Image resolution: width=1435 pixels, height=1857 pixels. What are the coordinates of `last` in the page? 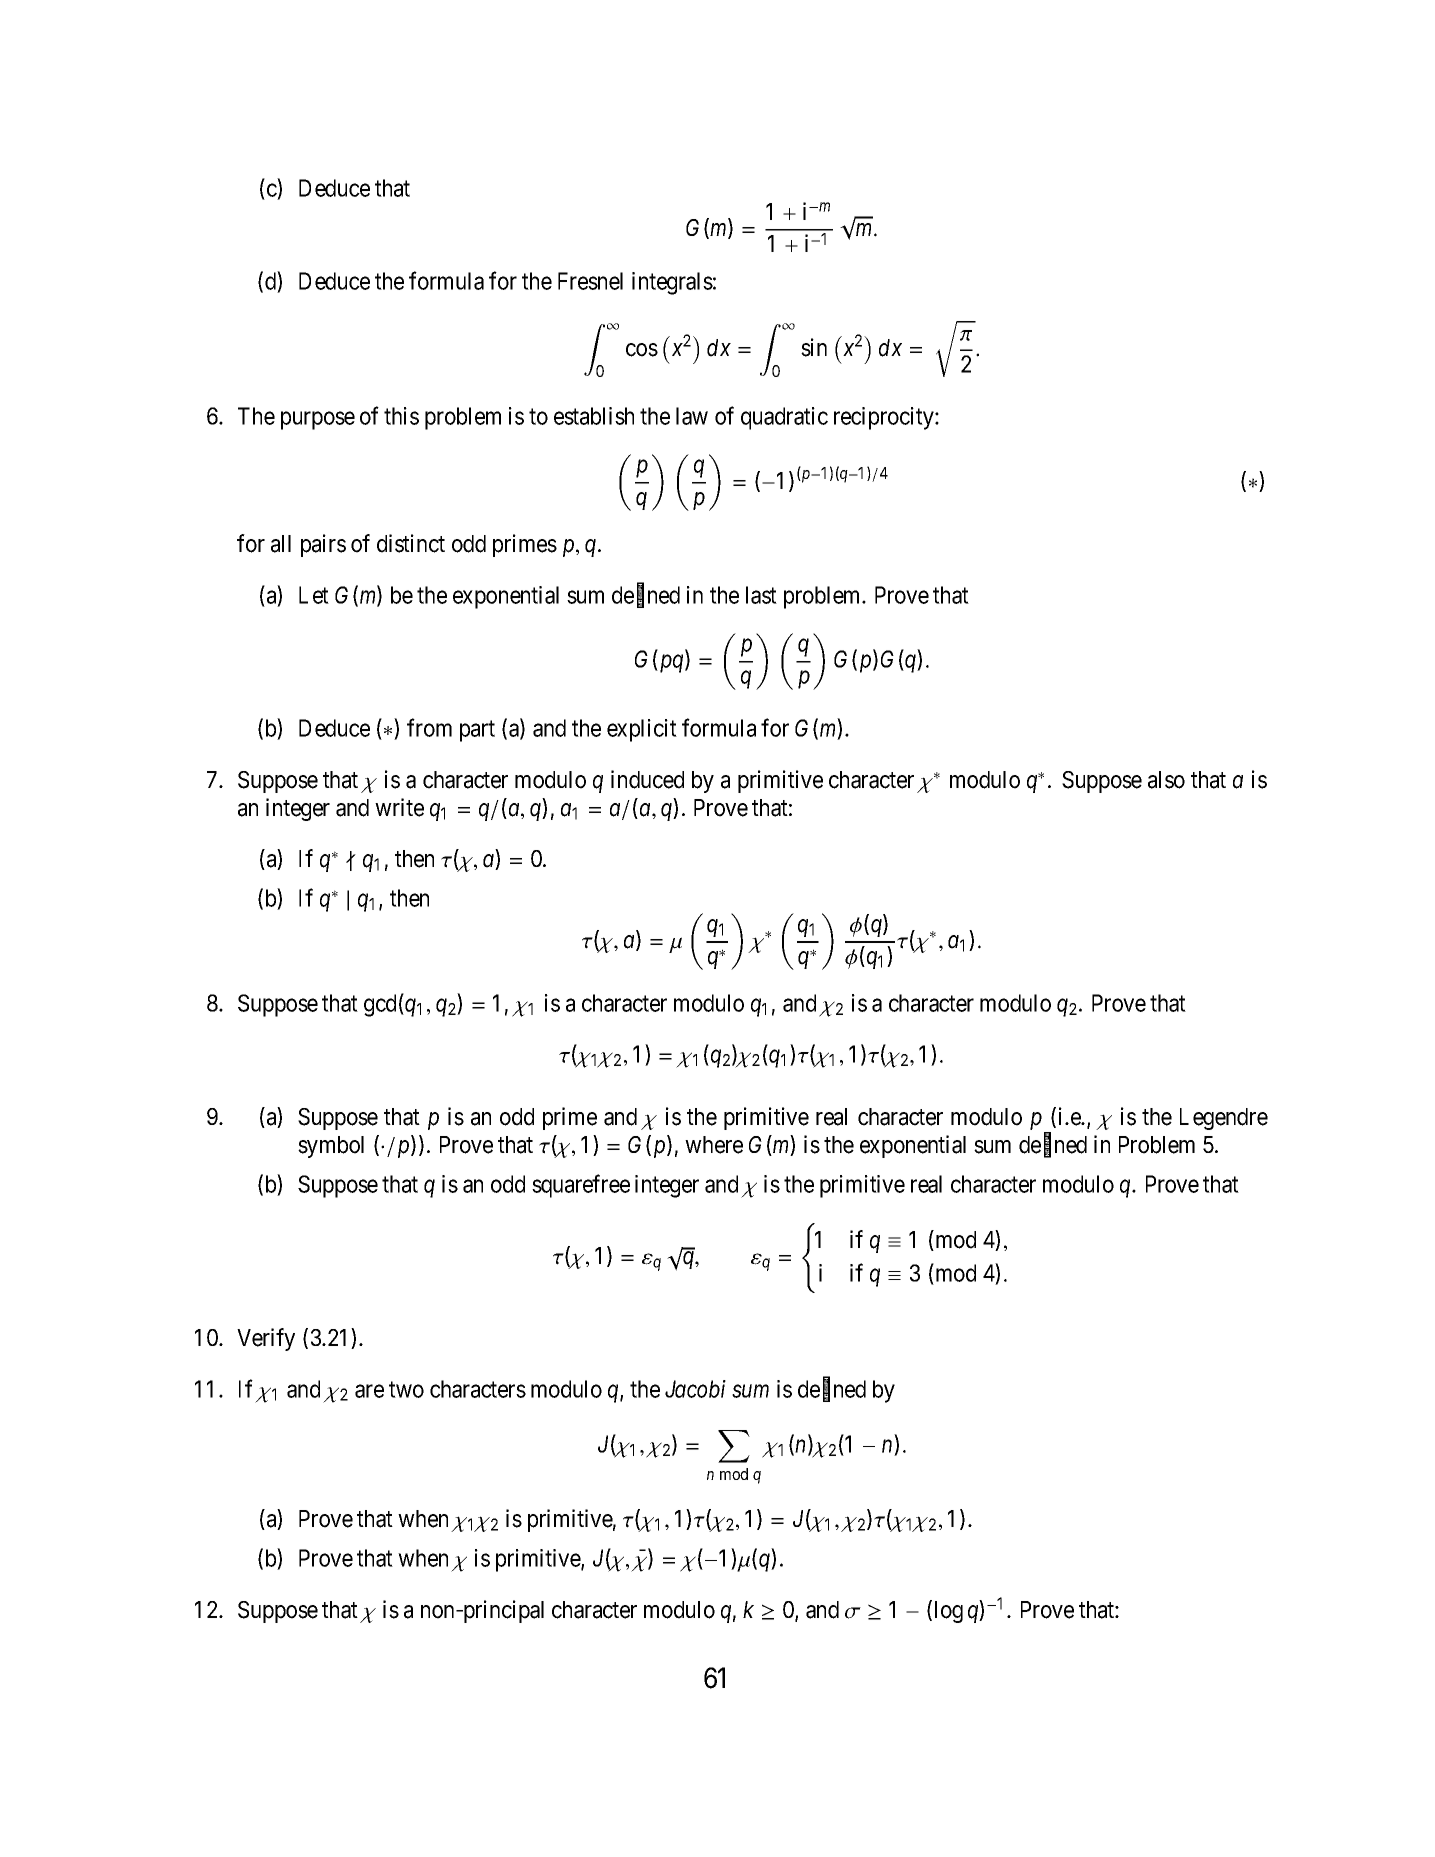 It's located at (761, 595).
